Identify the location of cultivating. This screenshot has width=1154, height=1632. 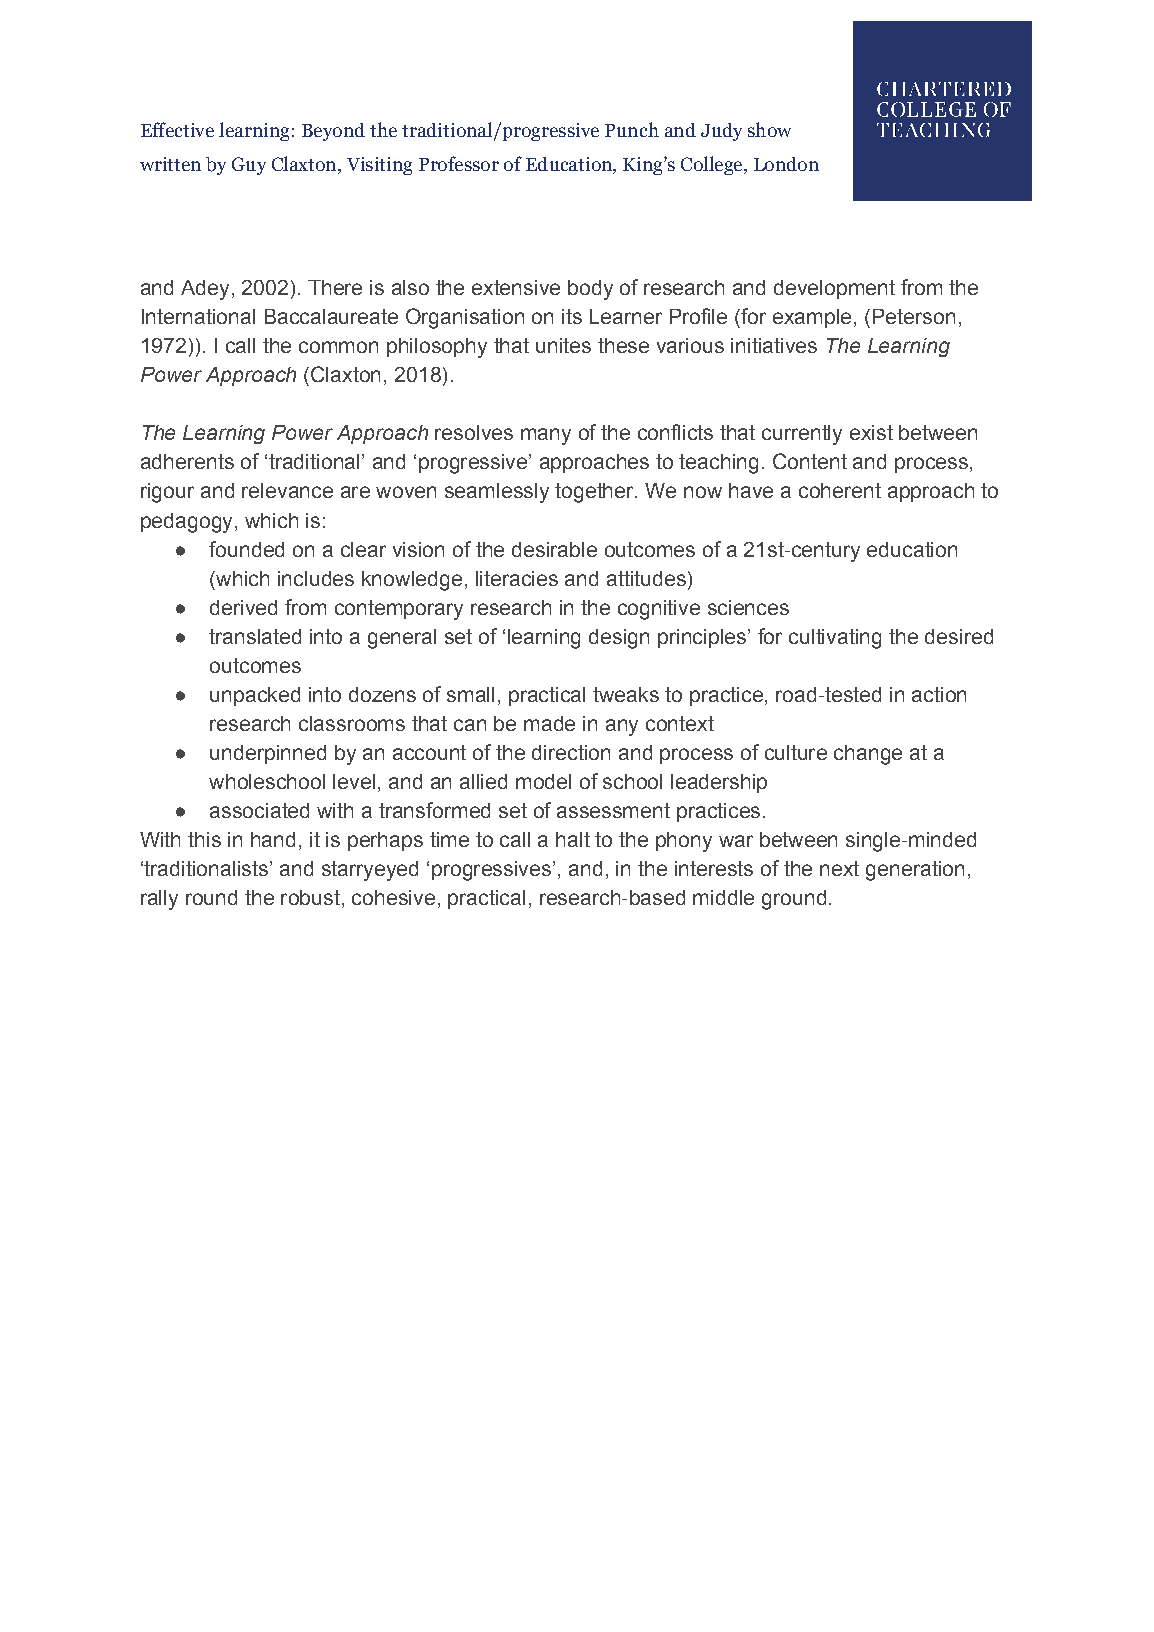
(835, 639).
